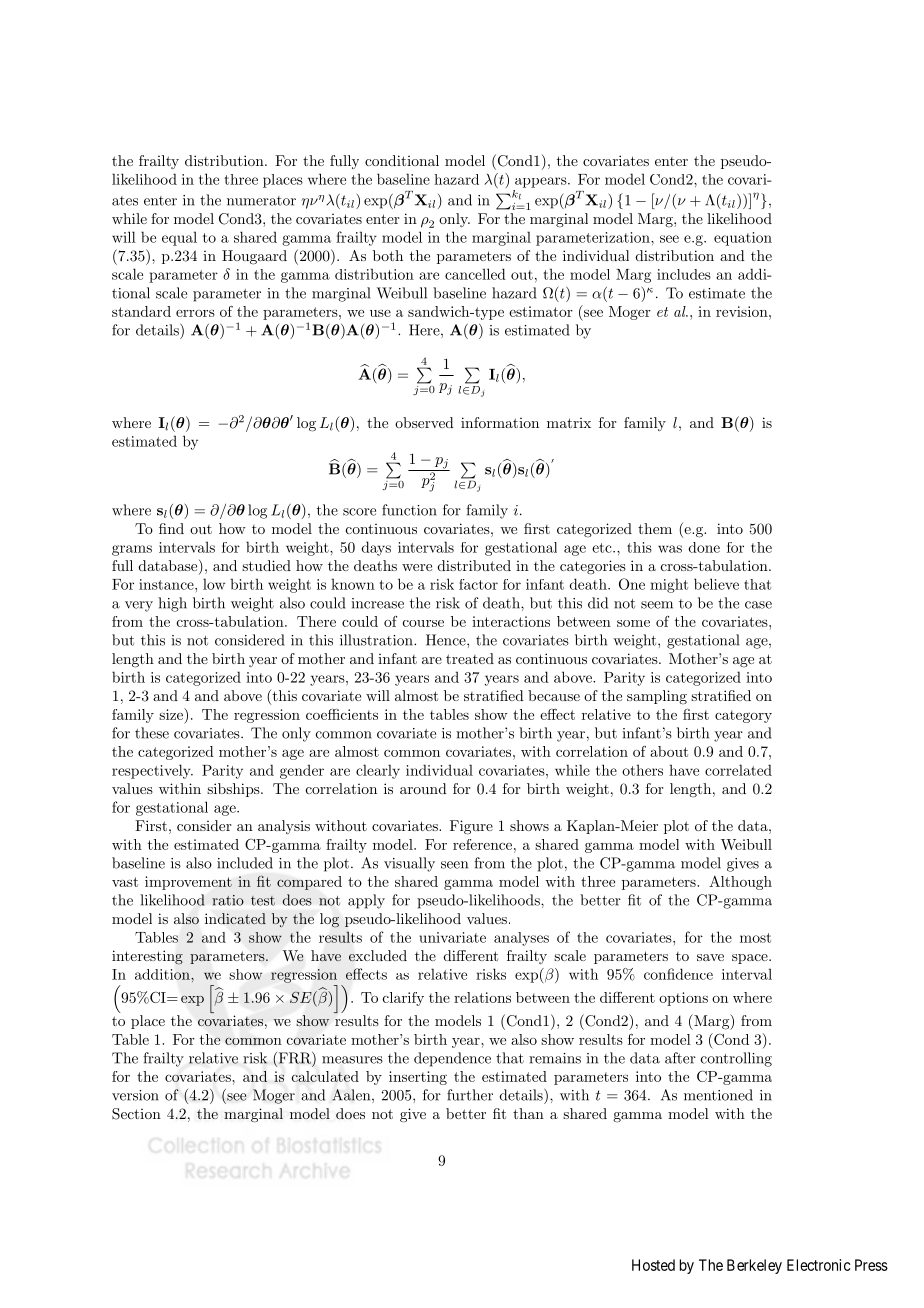 This screenshot has height=1308, width=924. Describe the element at coordinates (736, 1059) in the screenshot. I see `controlling` at that location.
